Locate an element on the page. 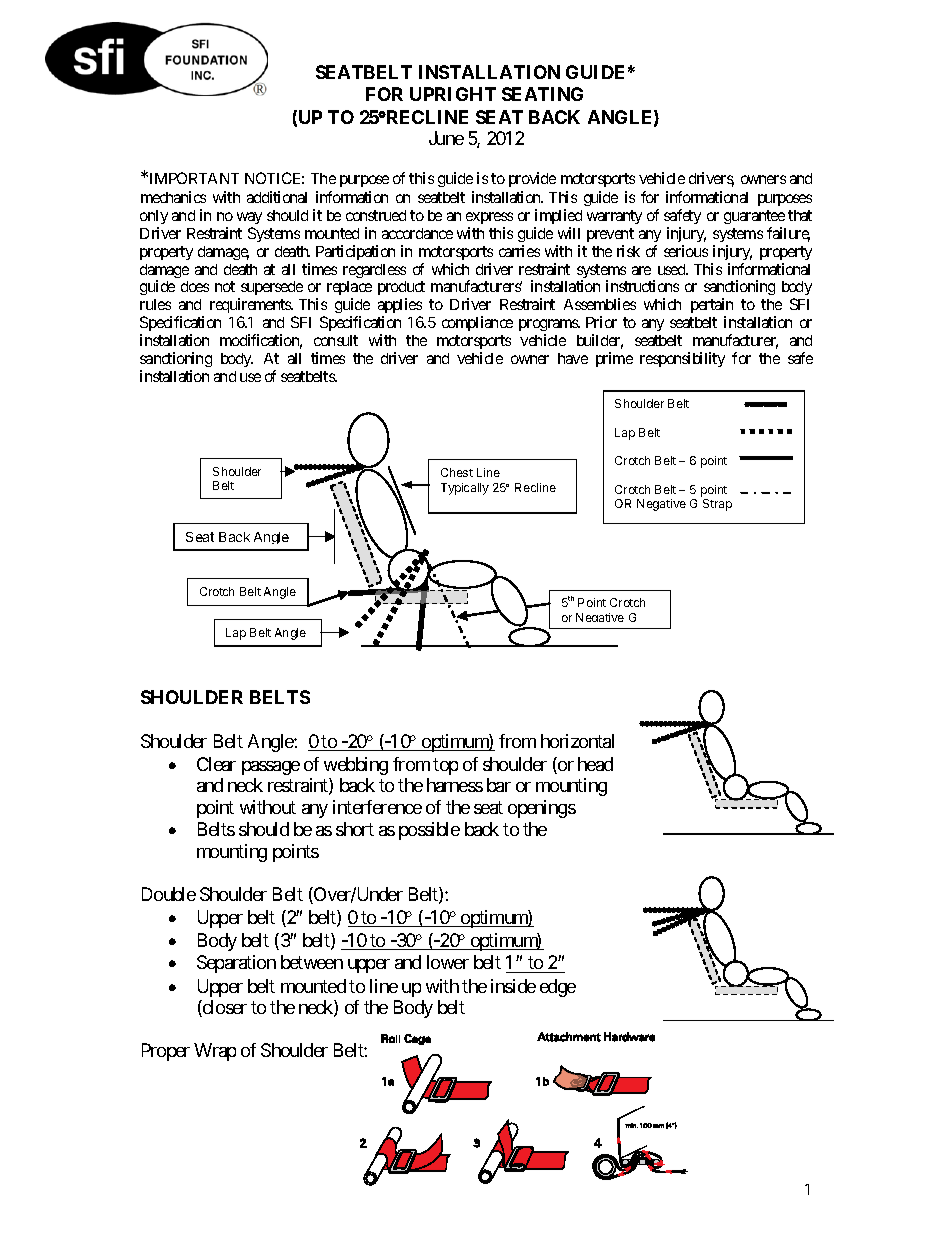  Strap is located at coordinates (717, 505).
